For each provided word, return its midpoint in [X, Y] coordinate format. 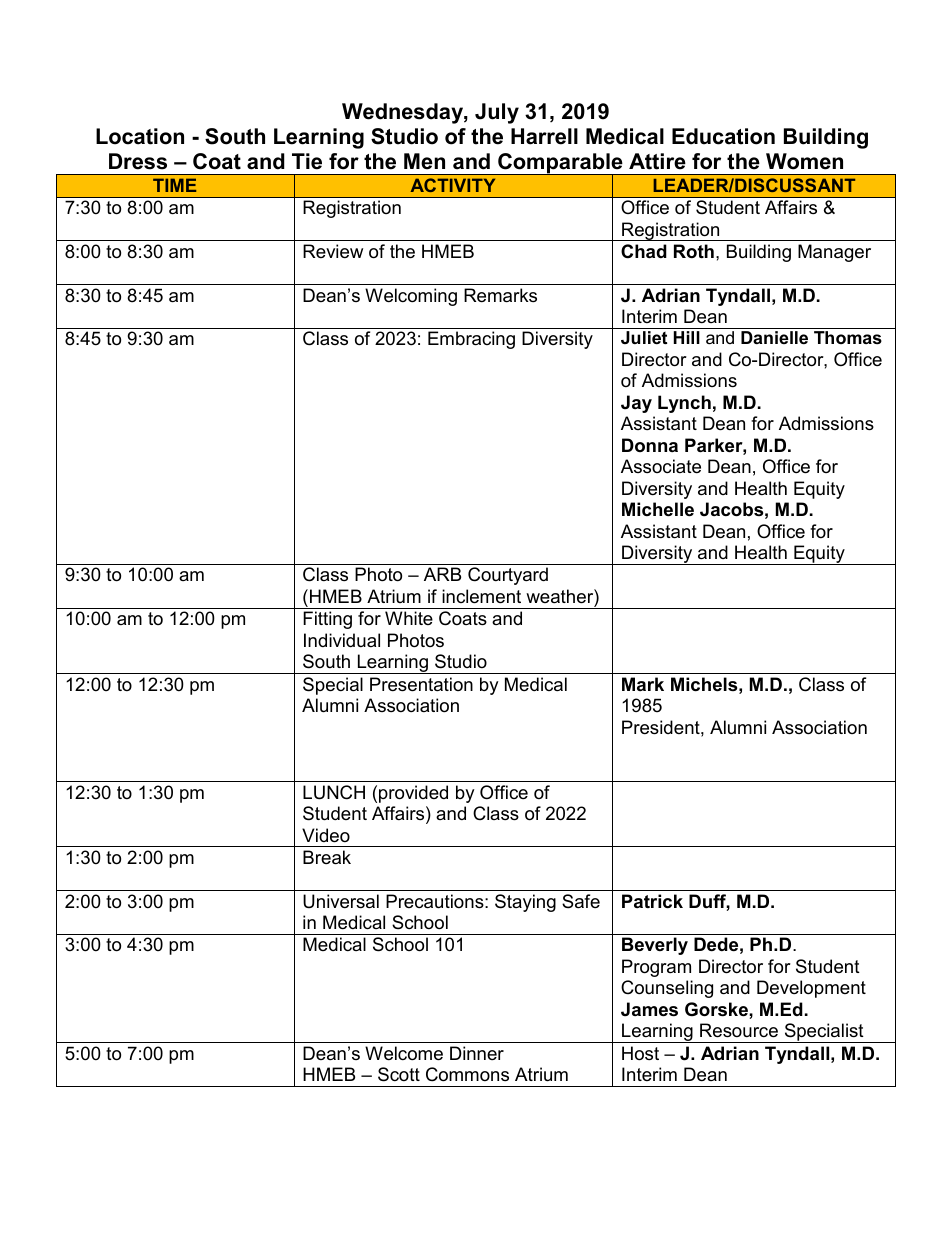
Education [723, 136]
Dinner [477, 1053]
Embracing [471, 340]
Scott [399, 1074]
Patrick [652, 901]
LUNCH [334, 792]
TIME [174, 185]
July [497, 113]
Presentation [421, 684]
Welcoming [411, 297]
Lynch [684, 404]
